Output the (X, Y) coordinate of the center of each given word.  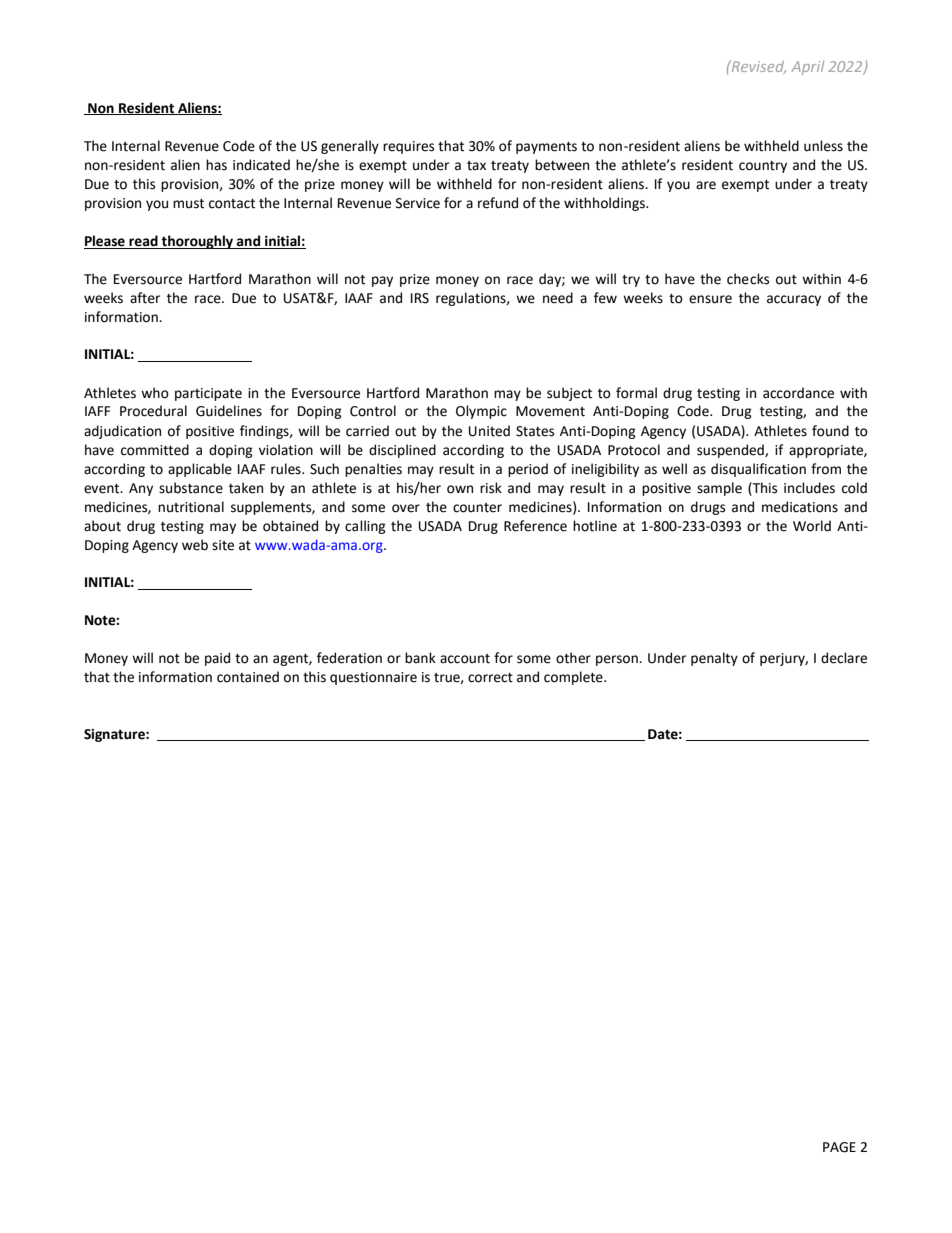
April (807, 68)
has (216, 165)
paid (217, 659)
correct (490, 678)
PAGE (839, 1147)
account (465, 659)
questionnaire (373, 678)
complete (574, 678)
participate (208, 394)
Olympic (481, 412)
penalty (714, 659)
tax (476, 166)
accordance (798, 393)
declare (844, 658)
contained (248, 677)
